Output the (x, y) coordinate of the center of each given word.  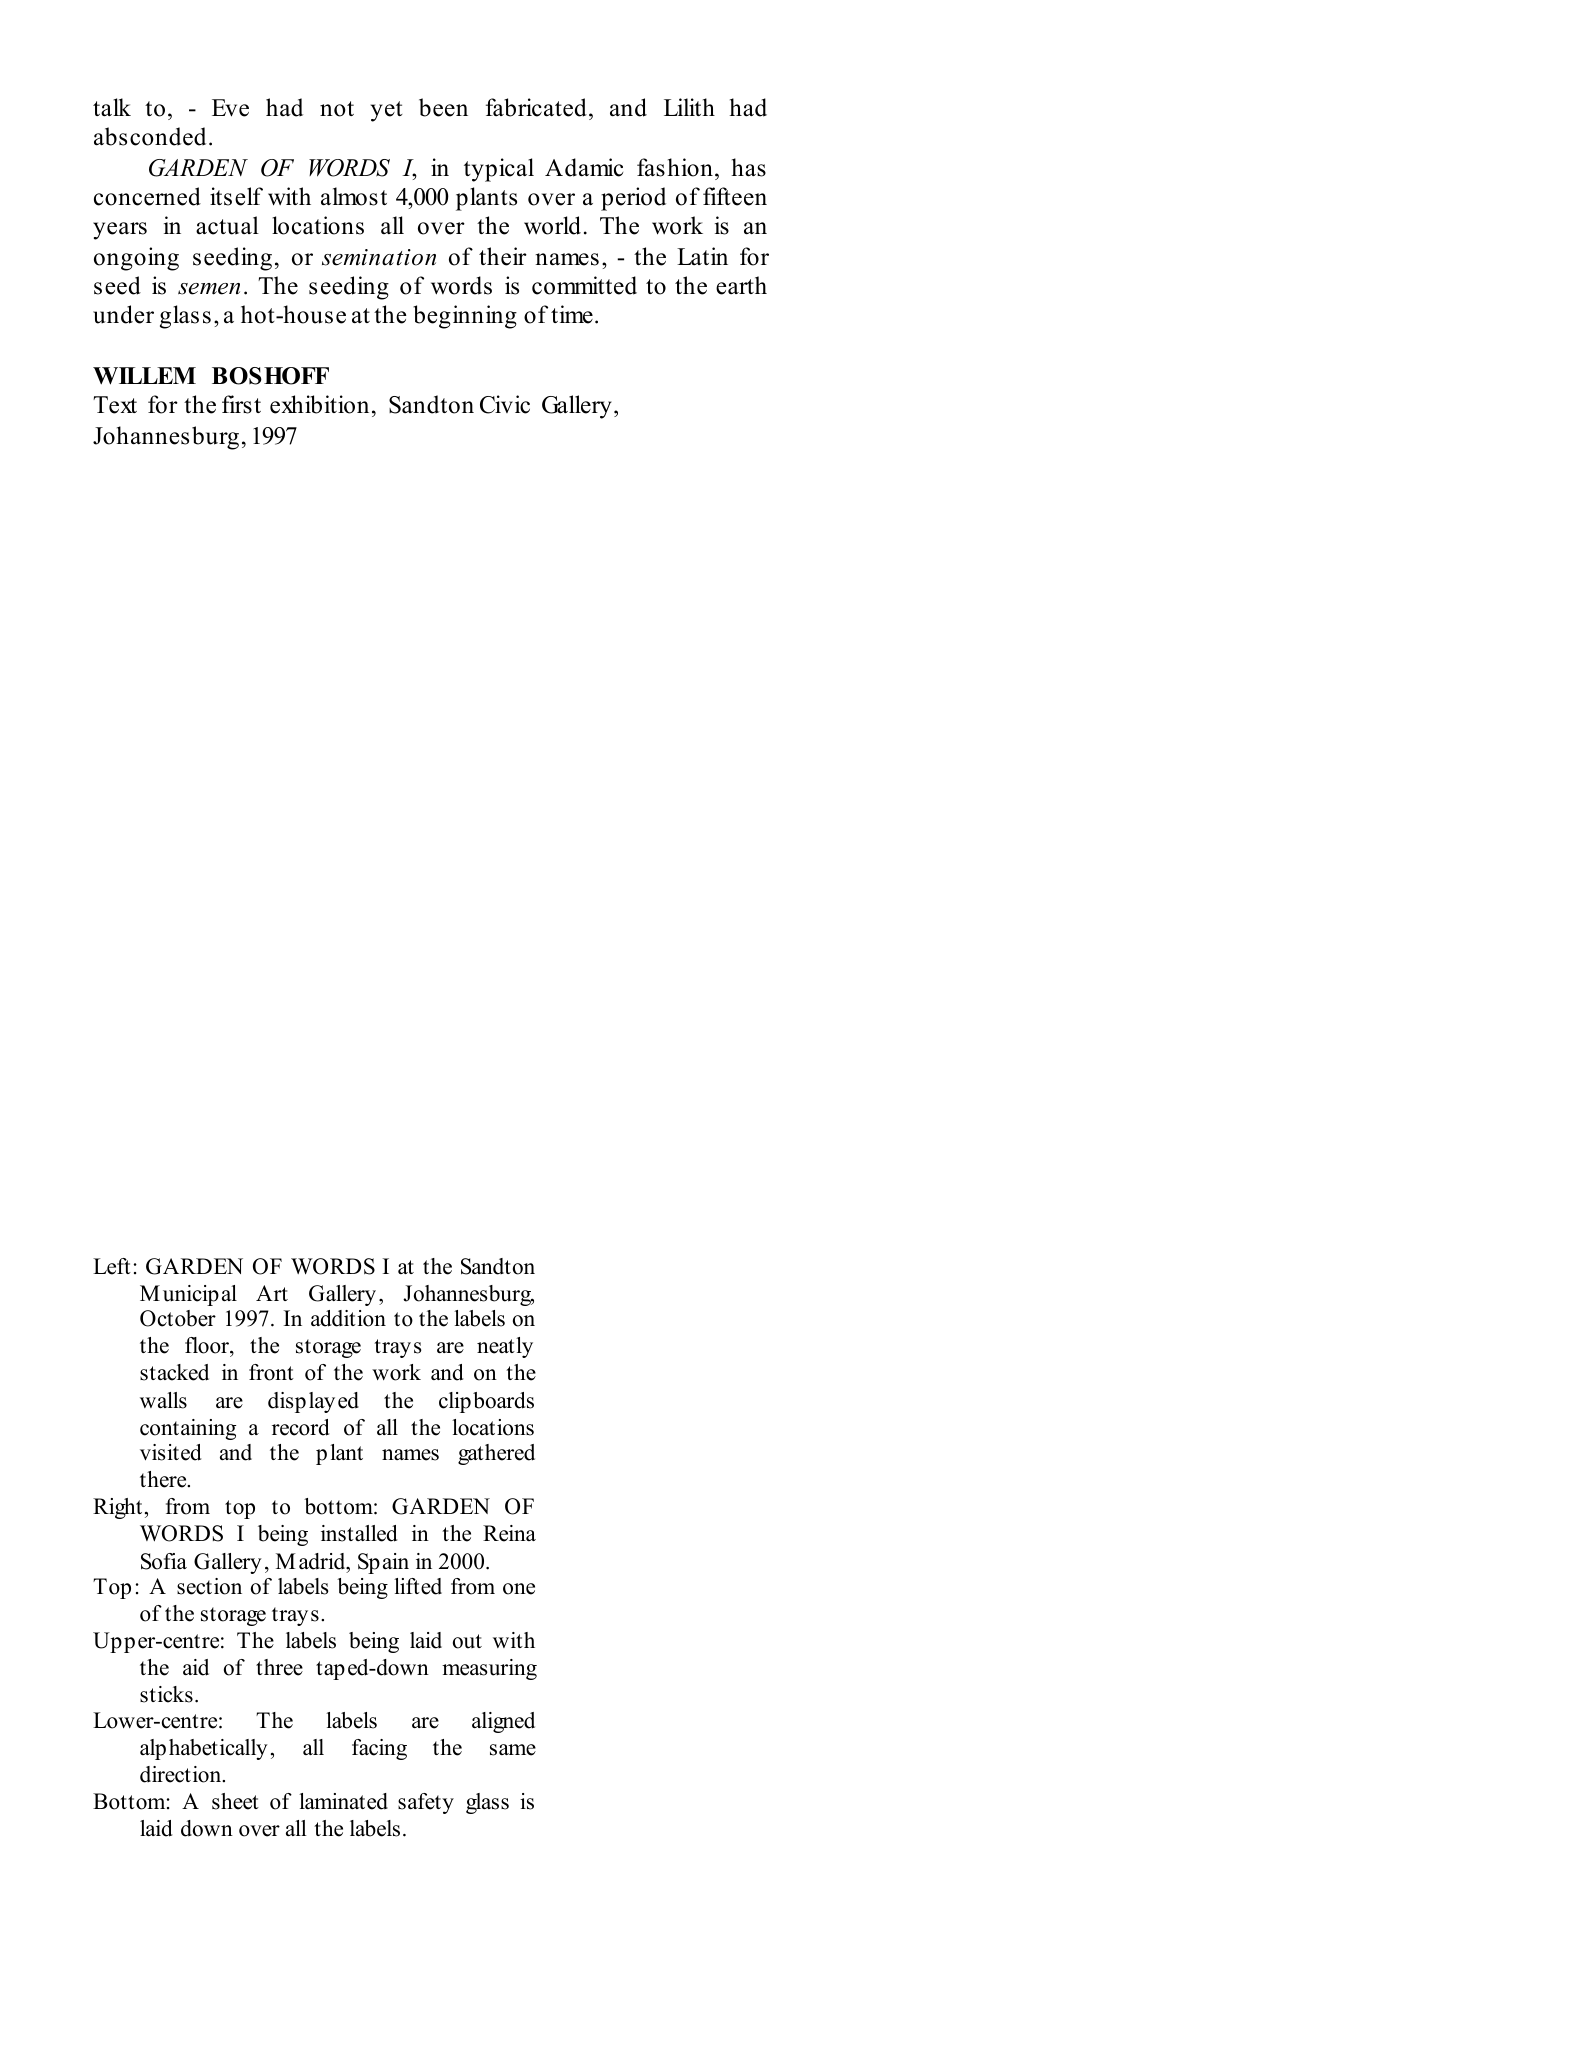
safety (426, 1803)
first (241, 404)
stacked (174, 1372)
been (443, 107)
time (572, 314)
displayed (313, 1402)
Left (112, 1266)
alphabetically (204, 1749)
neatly (505, 1347)
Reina (509, 1533)
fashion (675, 167)
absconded (150, 136)
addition (348, 1318)
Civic (505, 404)
